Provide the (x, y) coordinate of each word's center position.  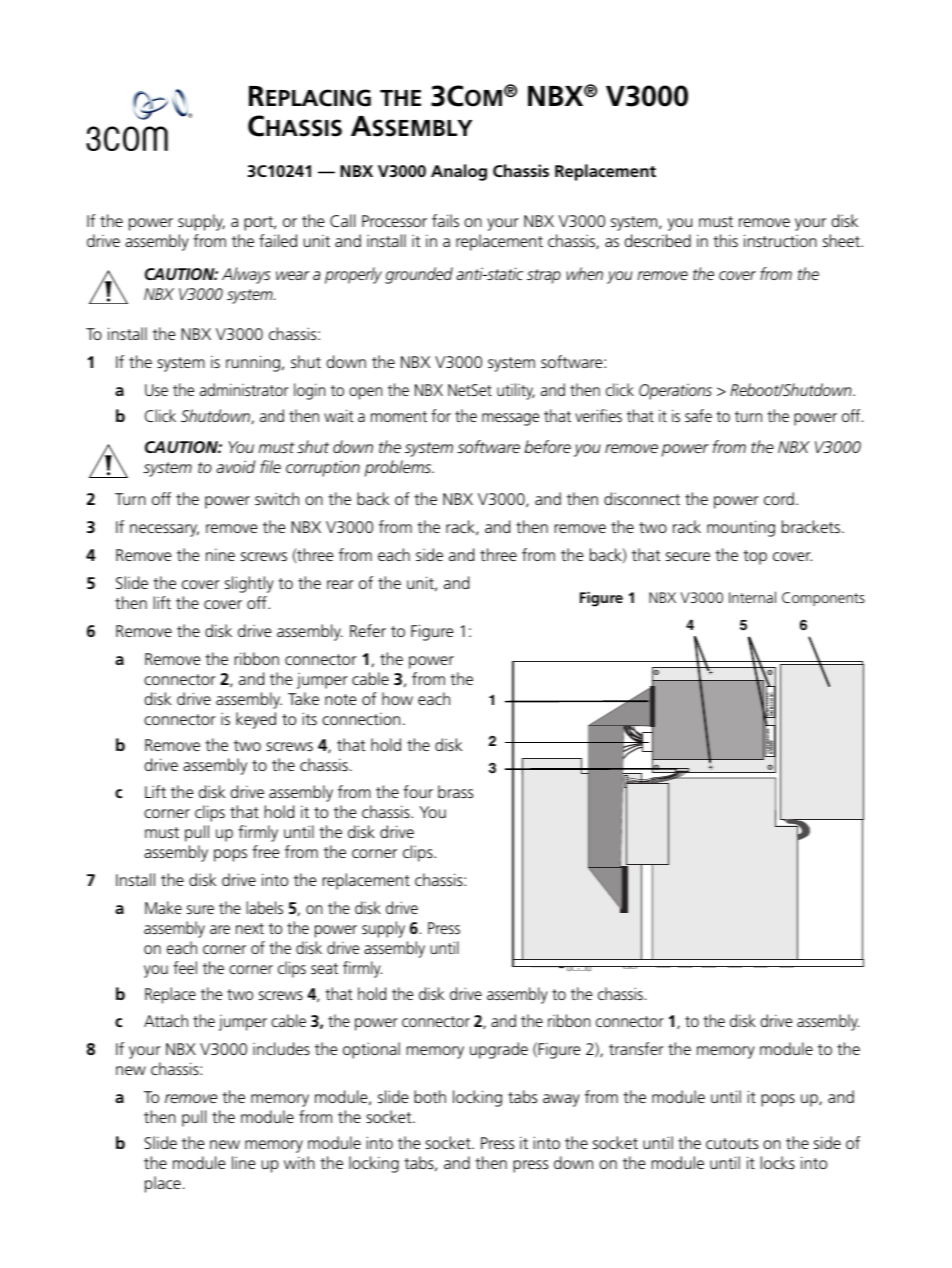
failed (278, 240)
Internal (752, 597)
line (243, 1162)
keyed (256, 720)
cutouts (732, 1143)
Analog (459, 172)
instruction (780, 240)
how (397, 698)
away (561, 1100)
